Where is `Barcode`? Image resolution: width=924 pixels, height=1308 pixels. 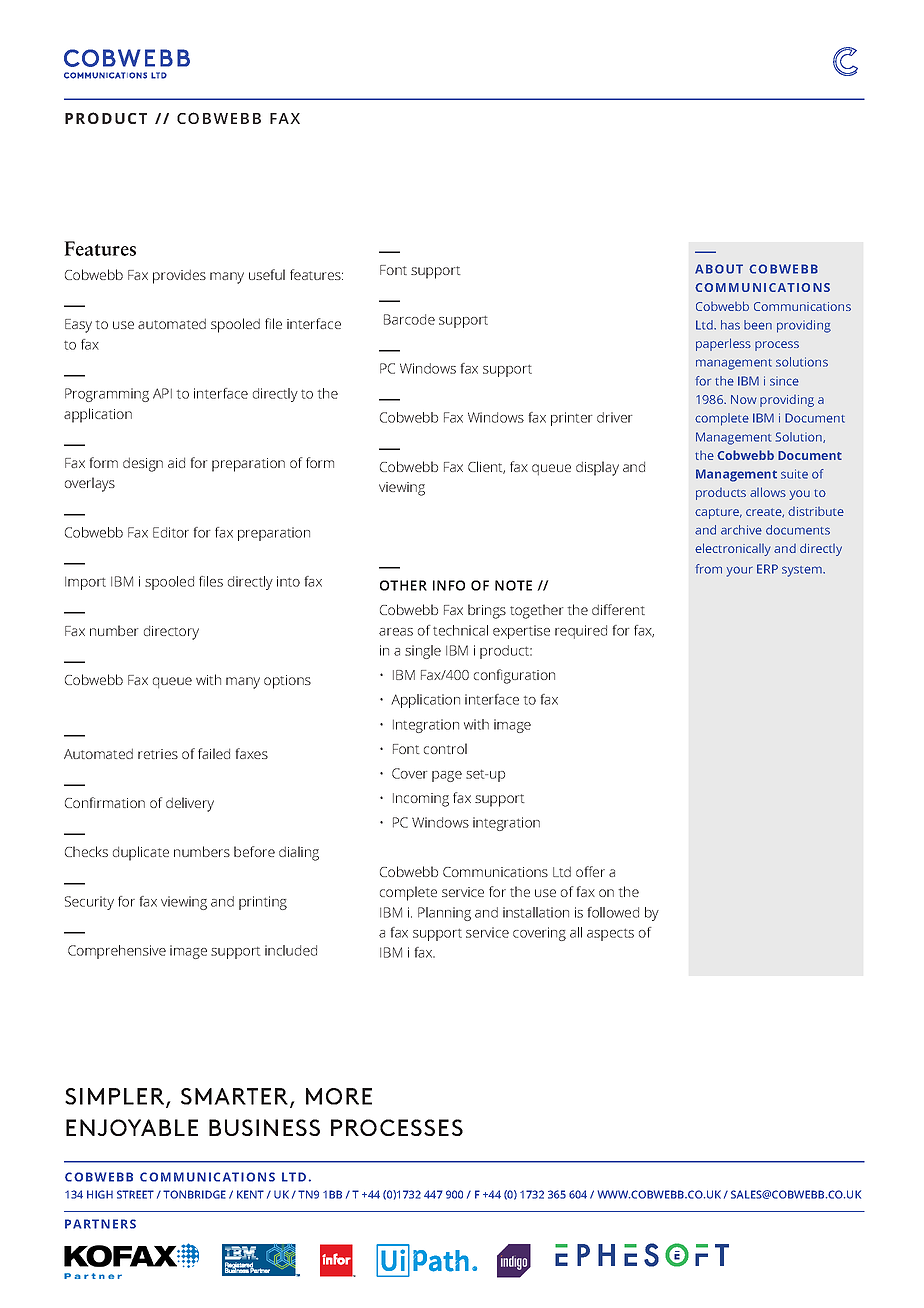 Barcode is located at coordinates (409, 319).
